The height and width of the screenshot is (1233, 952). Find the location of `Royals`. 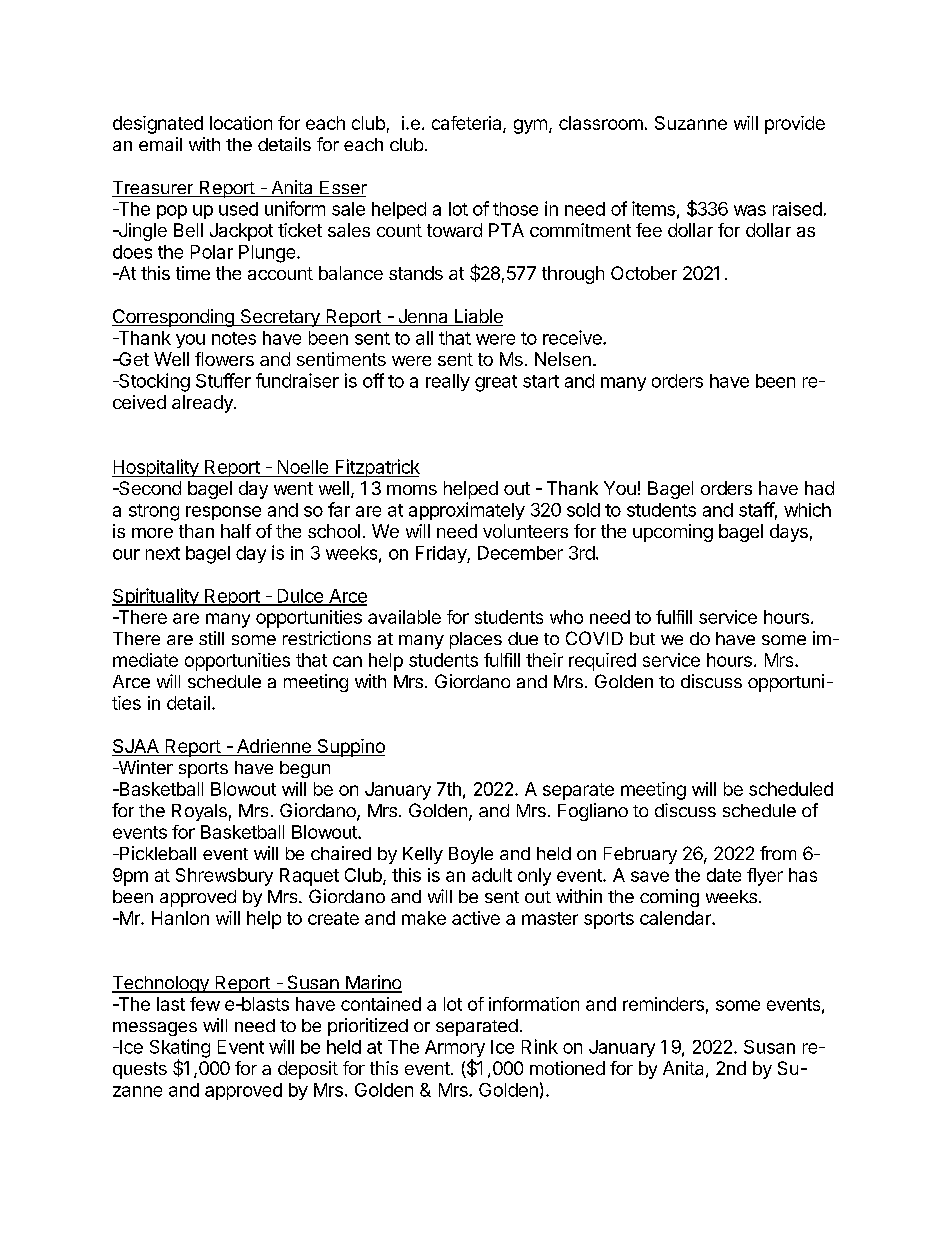

Royals is located at coordinates (199, 812).
